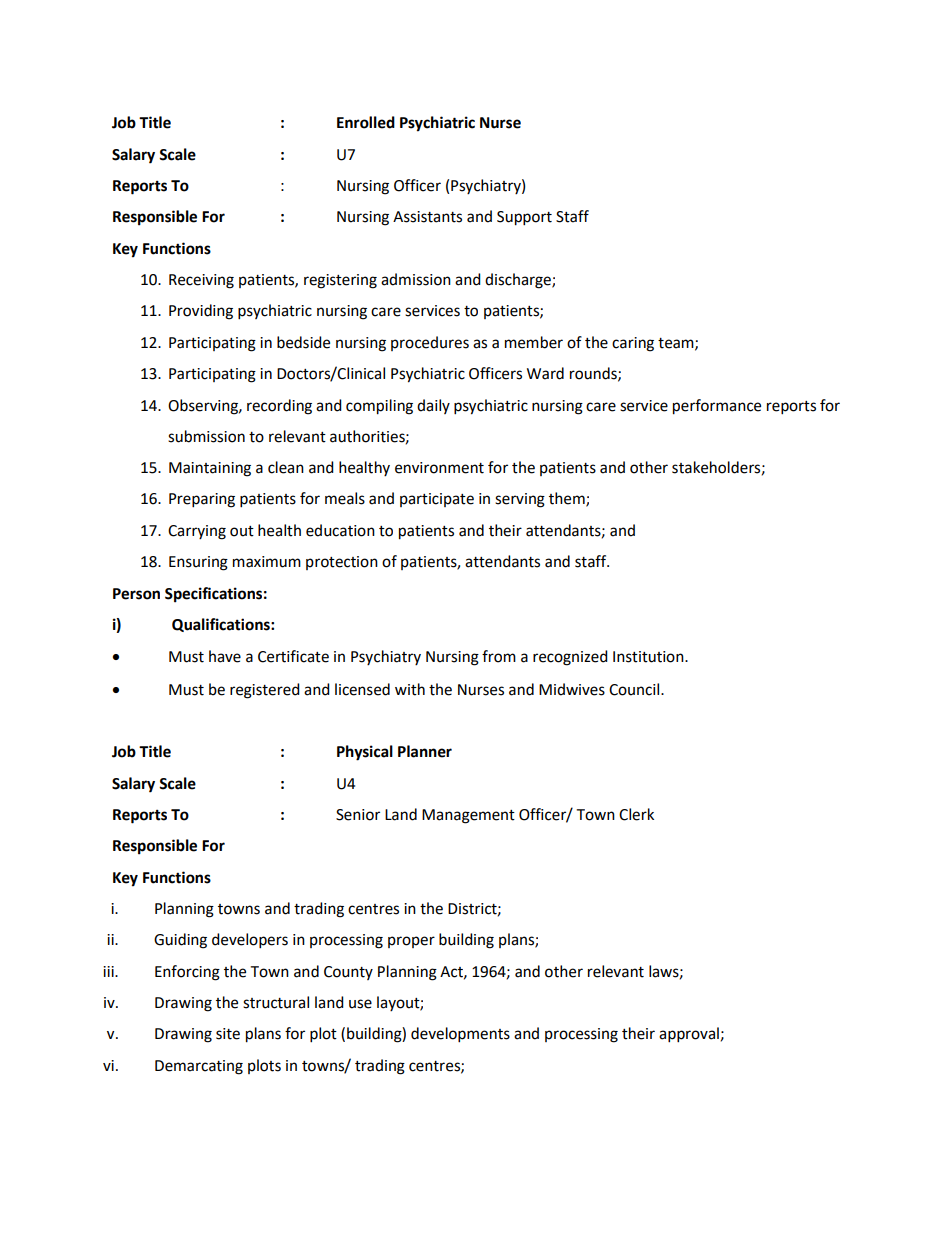 The width and height of the image is (952, 1233). Describe the element at coordinates (366, 122) in the image. I see `Enrolled` at that location.
